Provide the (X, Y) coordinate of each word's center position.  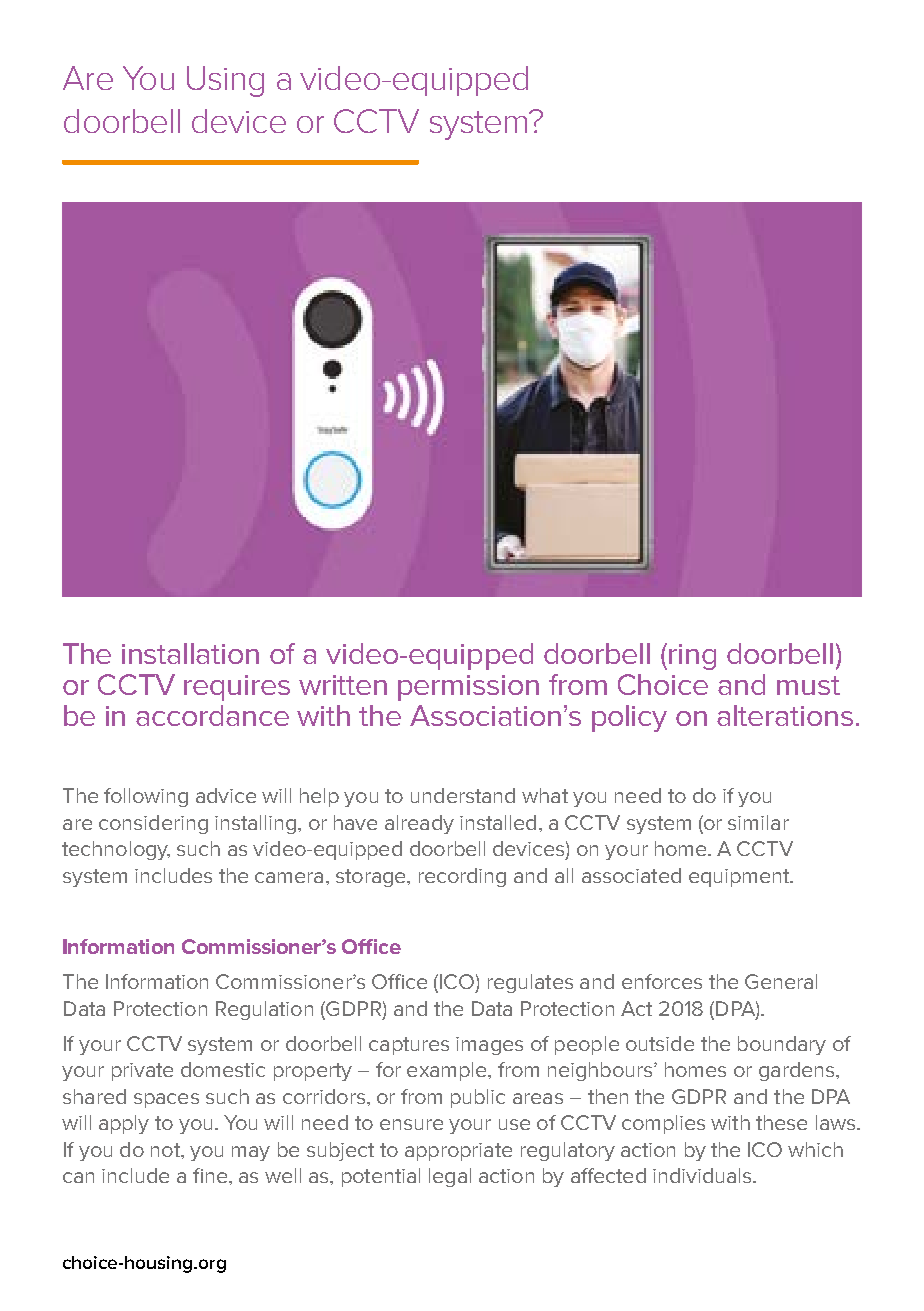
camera (289, 877)
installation (190, 653)
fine (211, 1175)
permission (468, 688)
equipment (740, 878)
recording (462, 877)
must (808, 685)
